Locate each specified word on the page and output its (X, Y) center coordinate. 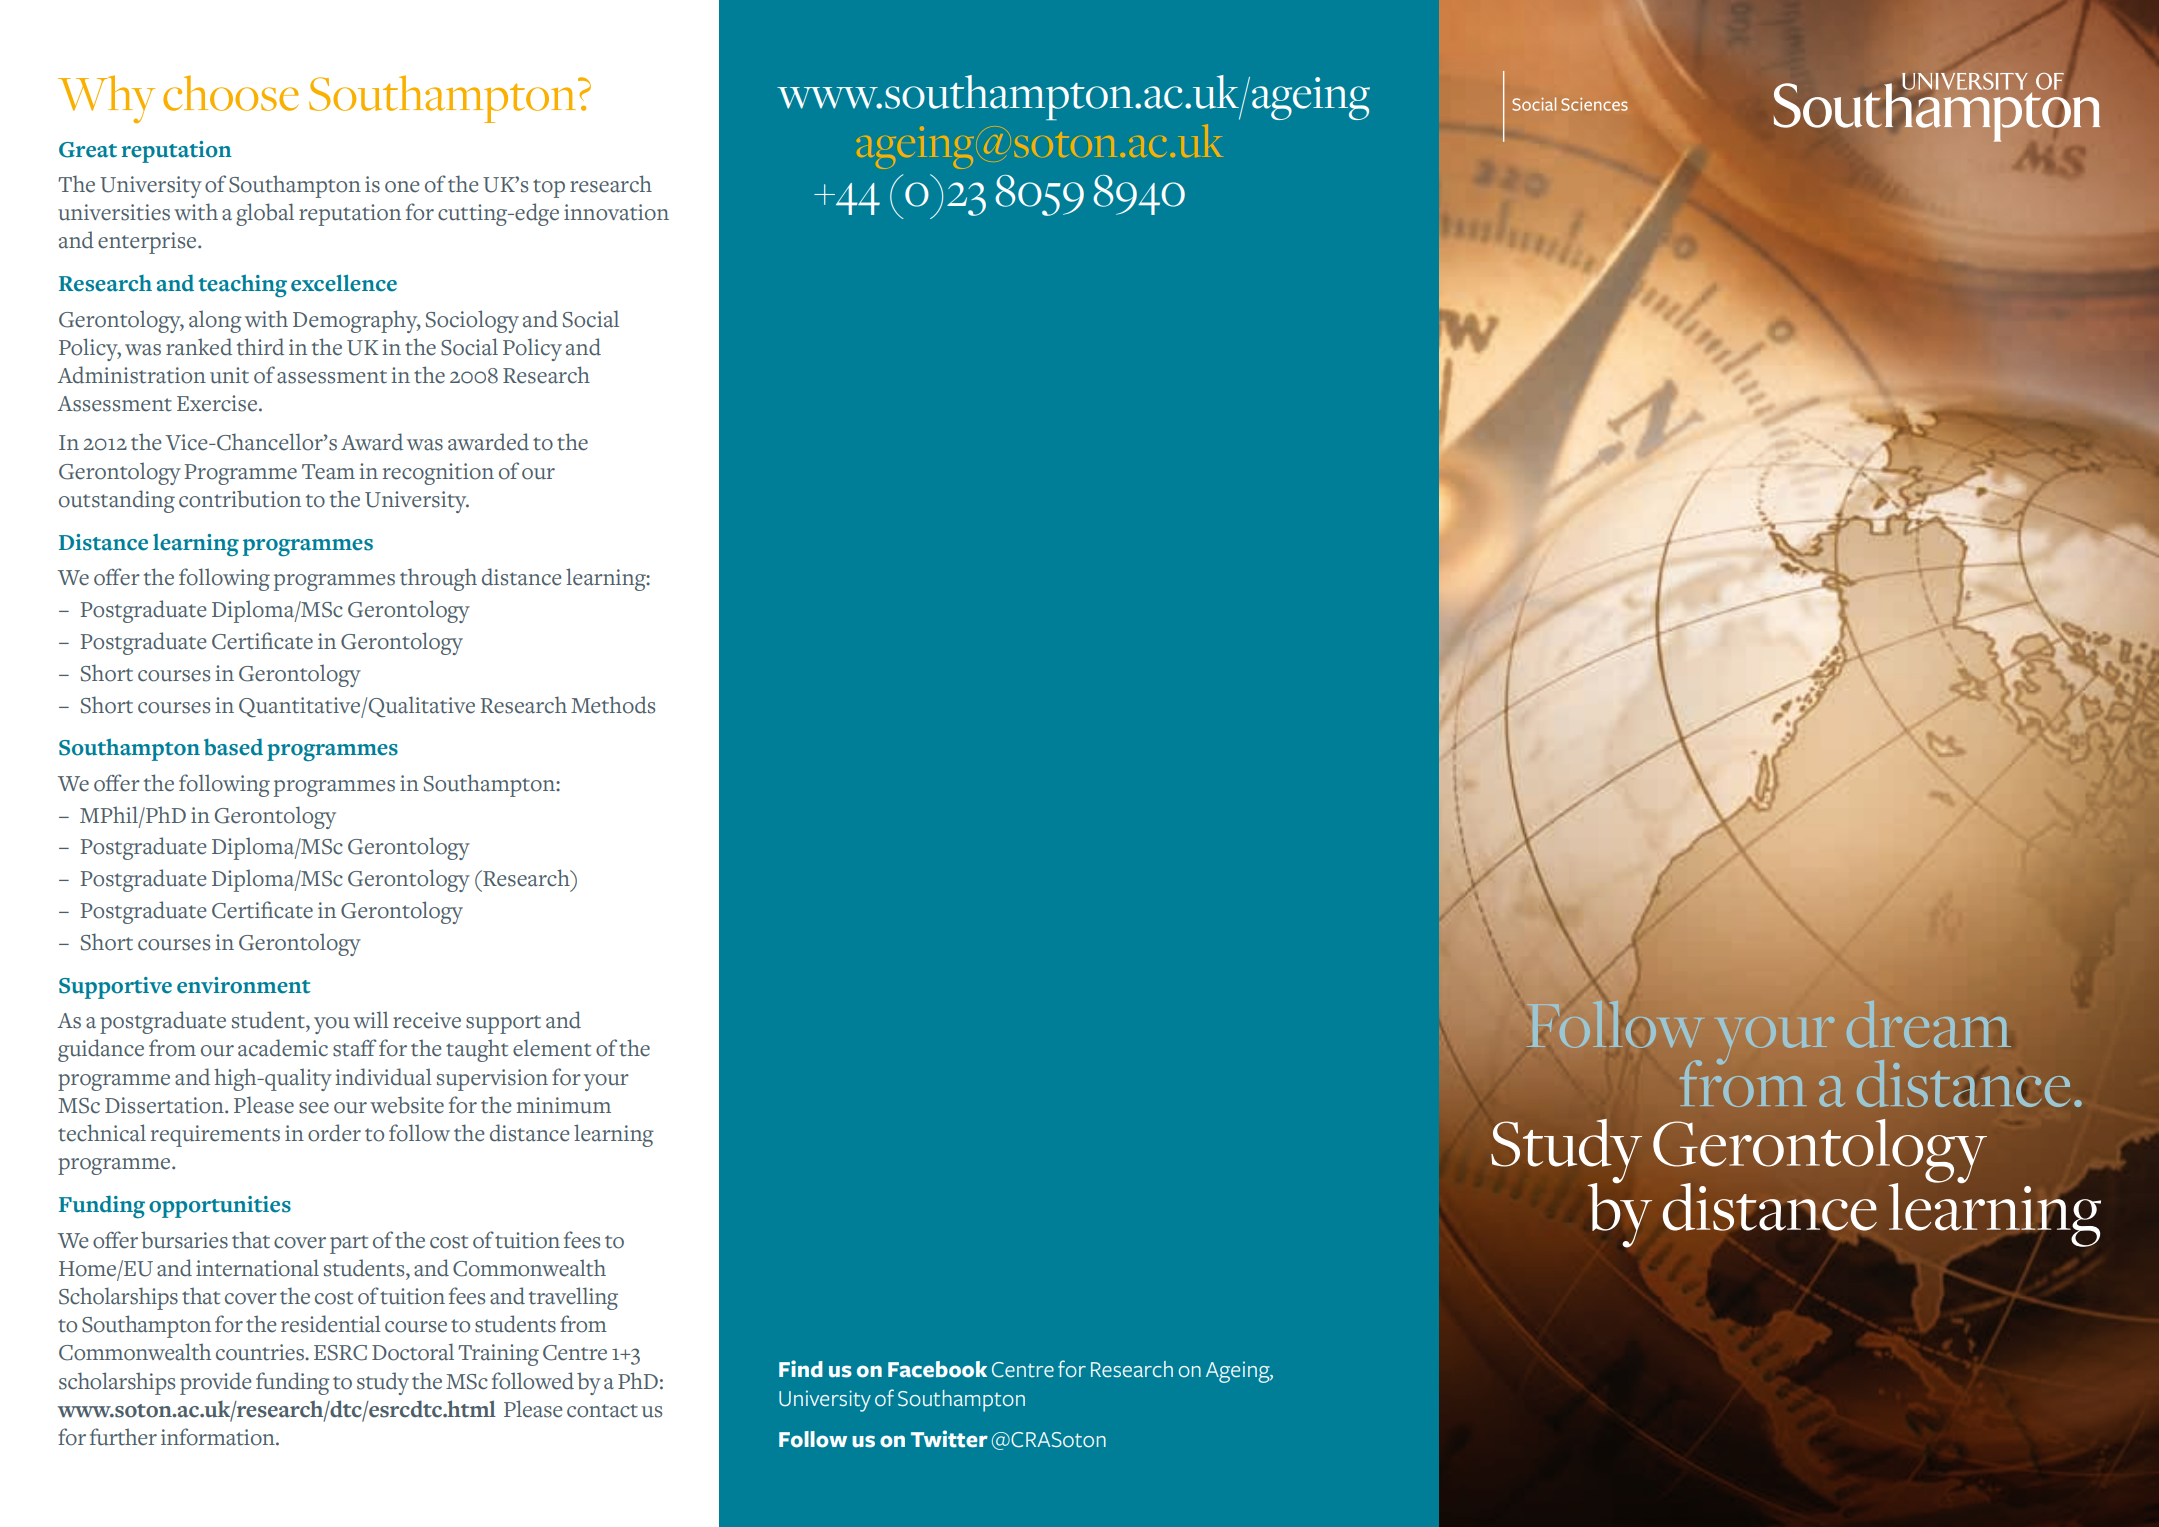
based (233, 747)
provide (216, 1383)
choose (231, 93)
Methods (613, 705)
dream (1929, 1024)
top (549, 188)
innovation (616, 212)
